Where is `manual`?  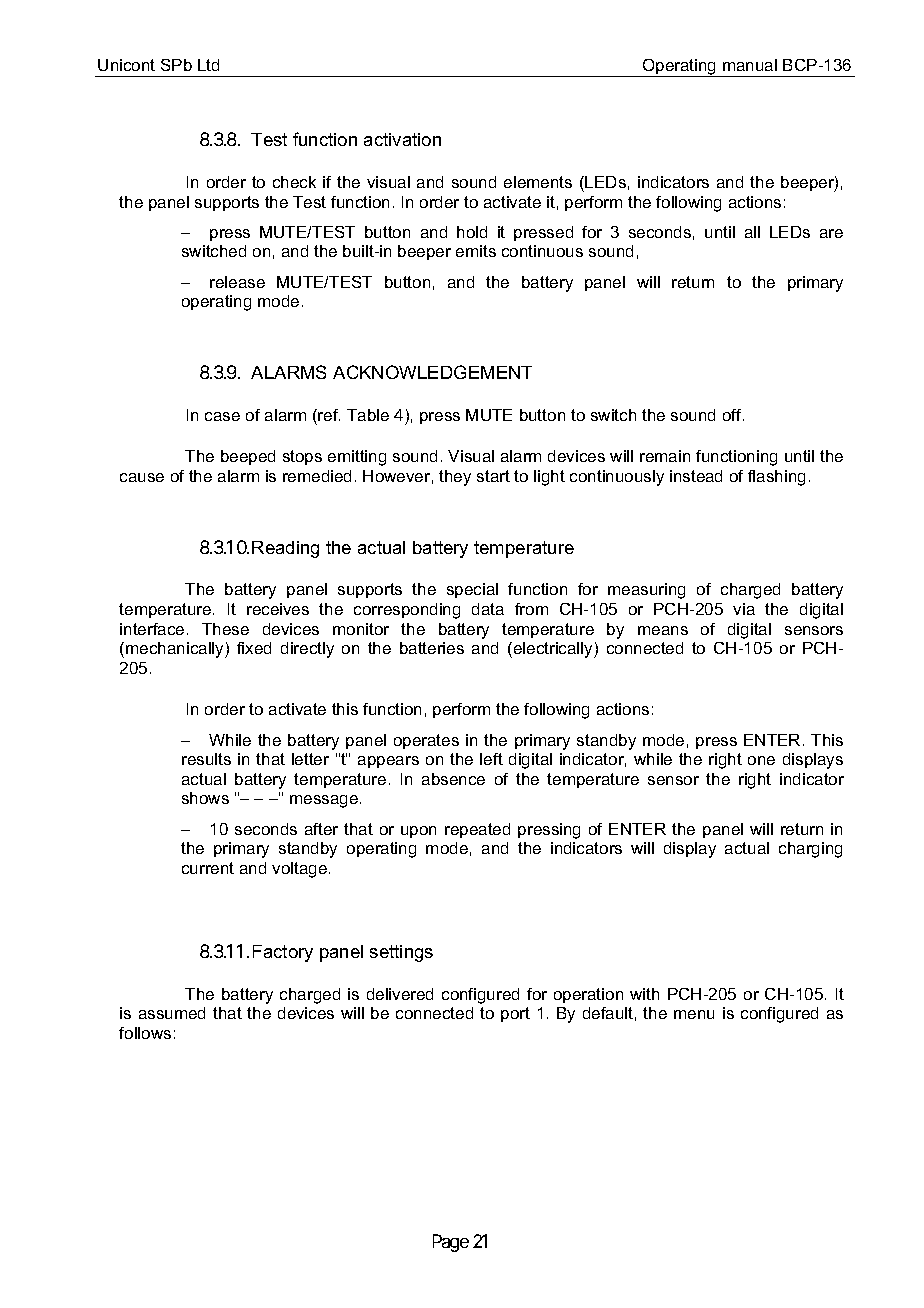
manual is located at coordinates (750, 65).
